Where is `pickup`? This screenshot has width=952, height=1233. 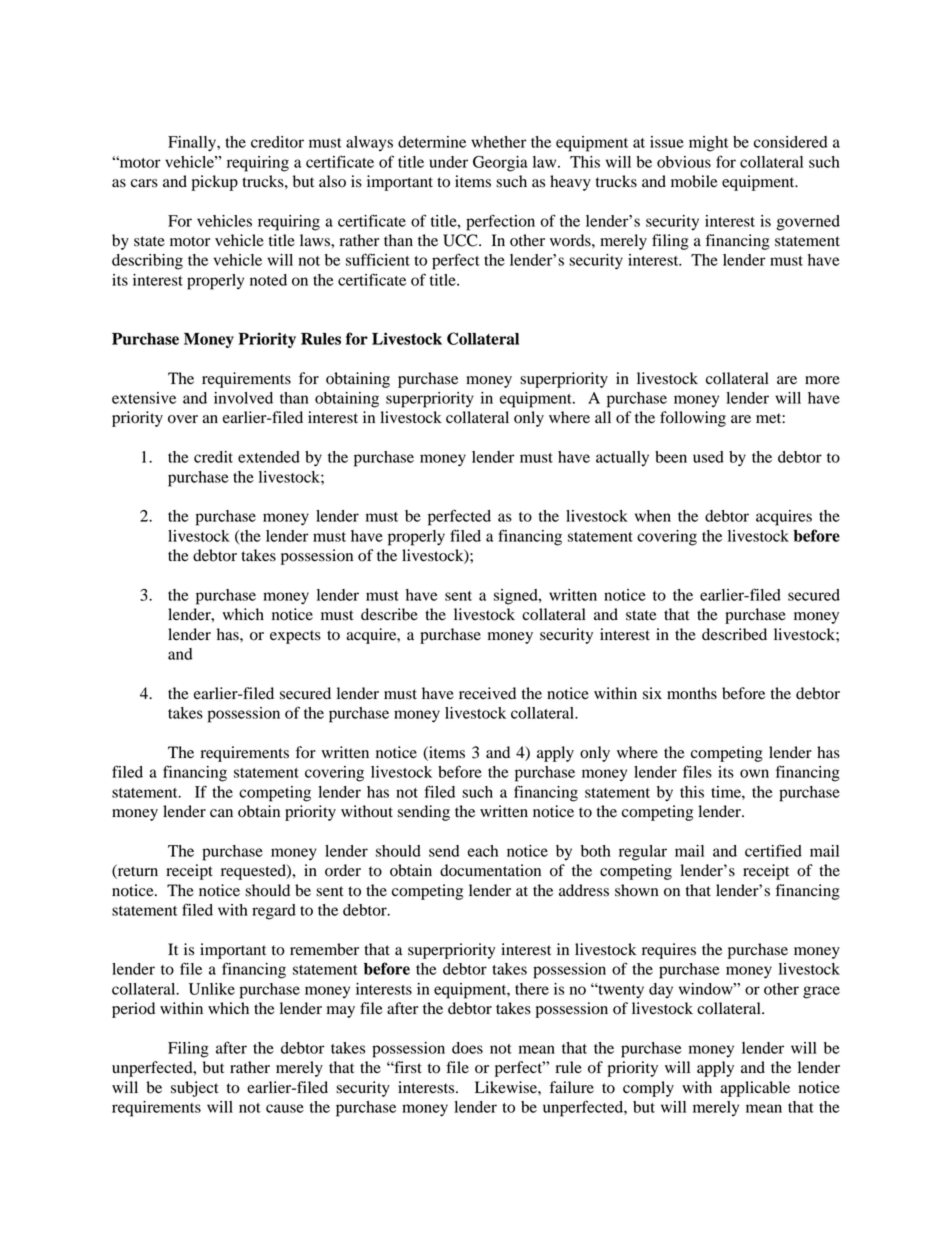 pickup is located at coordinates (214, 183).
